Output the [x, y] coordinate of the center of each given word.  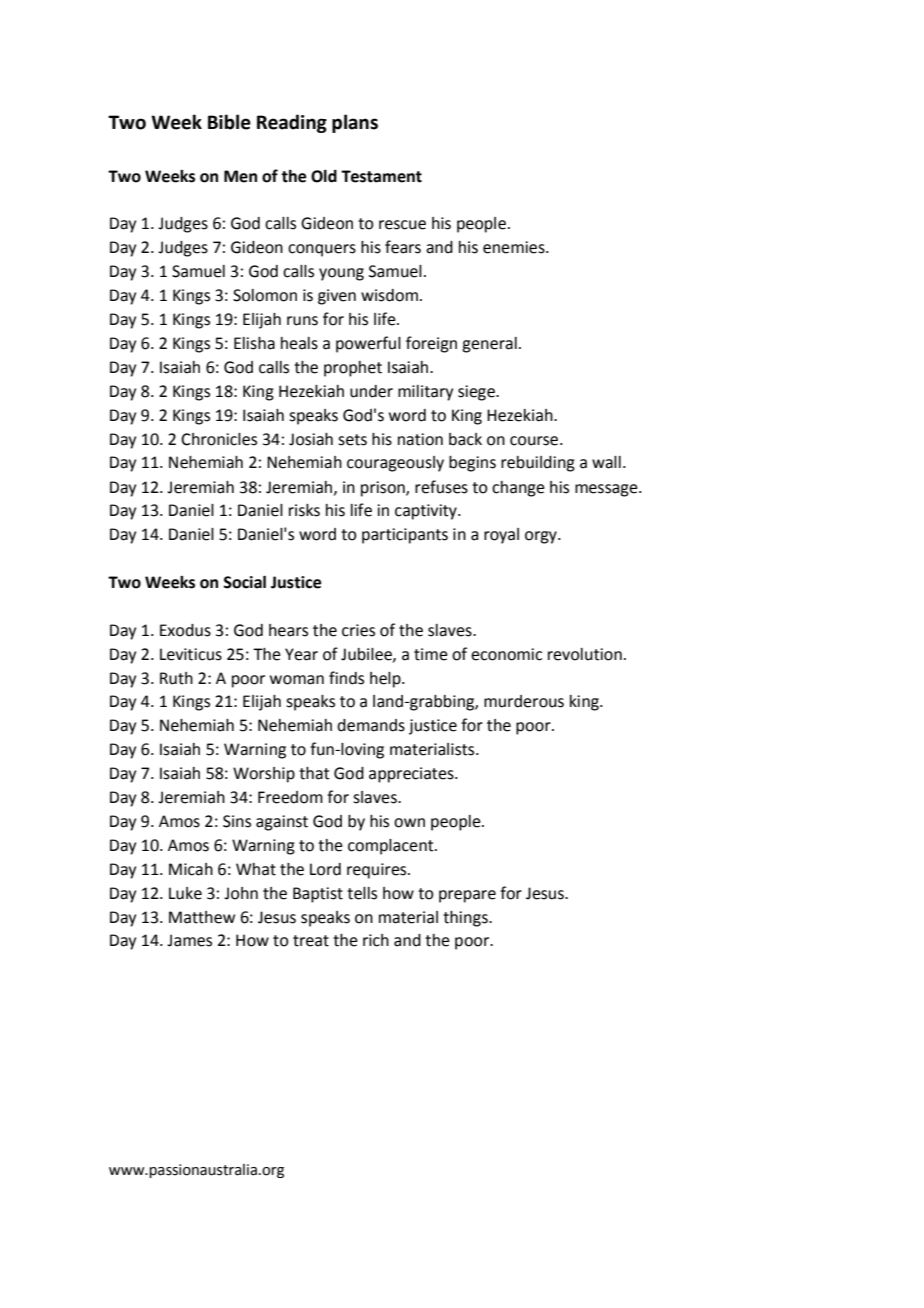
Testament [381, 176]
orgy [542, 537]
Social [244, 582]
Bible [229, 122]
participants [405, 536]
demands [371, 725]
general [489, 345]
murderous [524, 701]
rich [376, 940]
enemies [515, 247]
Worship [264, 775]
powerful [368, 344]
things [466, 919]
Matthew [202, 917]
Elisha [254, 343]
